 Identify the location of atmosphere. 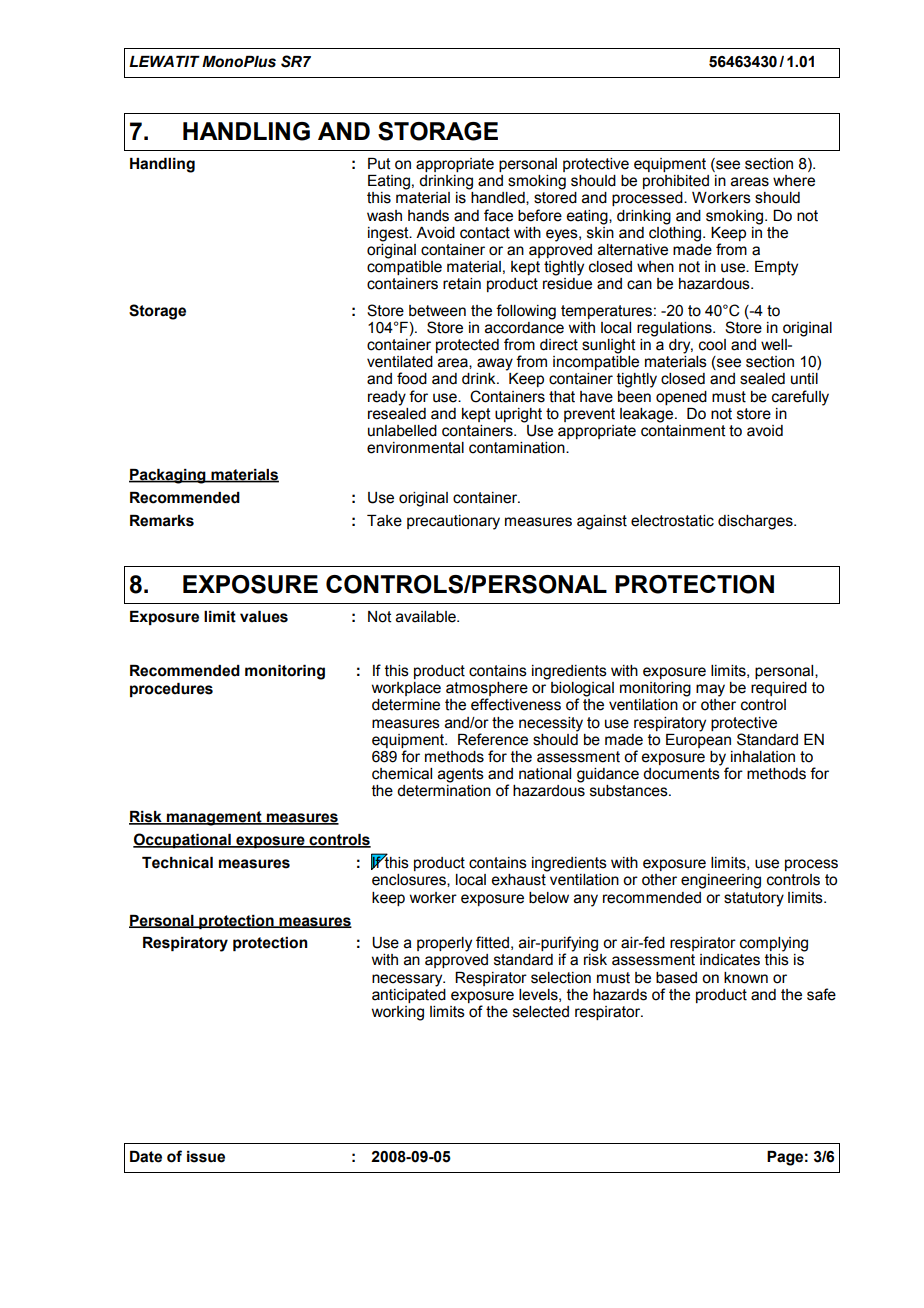
(487, 690).
